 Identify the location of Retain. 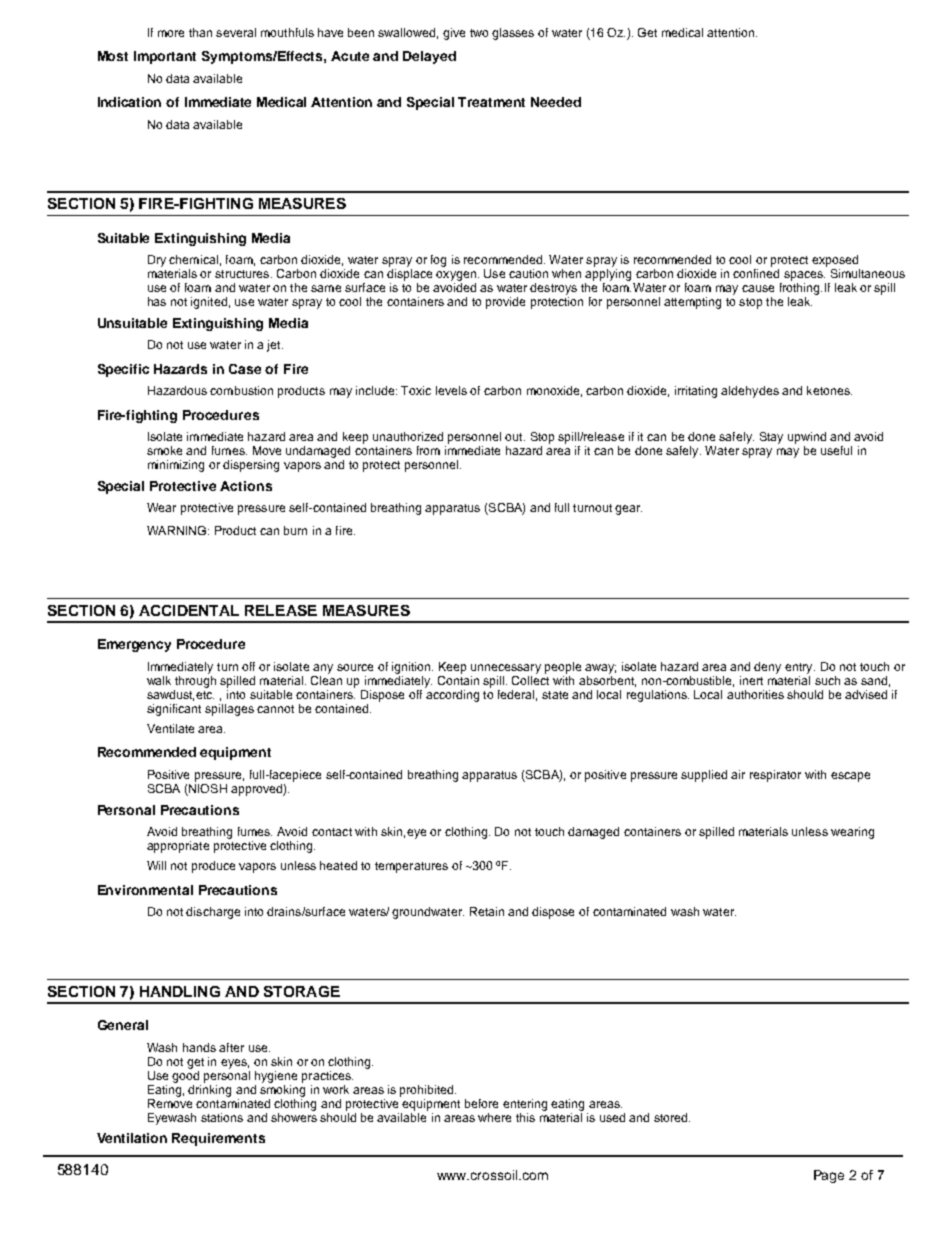
(487, 911).
